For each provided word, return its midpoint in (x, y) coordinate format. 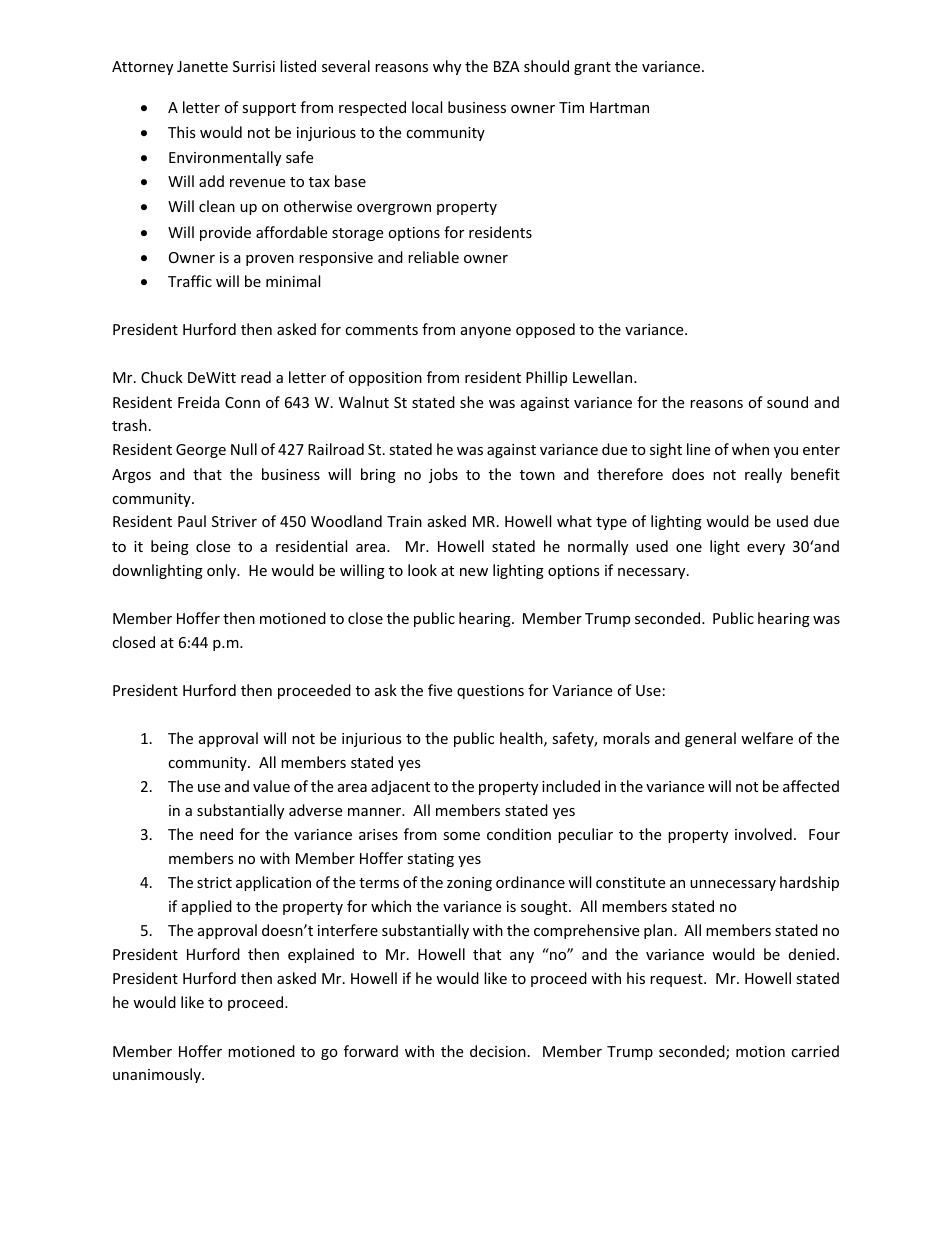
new (474, 572)
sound (787, 402)
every (766, 549)
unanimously (158, 1075)
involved (763, 834)
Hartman (619, 107)
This (182, 132)
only (223, 571)
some (461, 836)
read (256, 377)
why (447, 67)
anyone (486, 332)
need (216, 834)
